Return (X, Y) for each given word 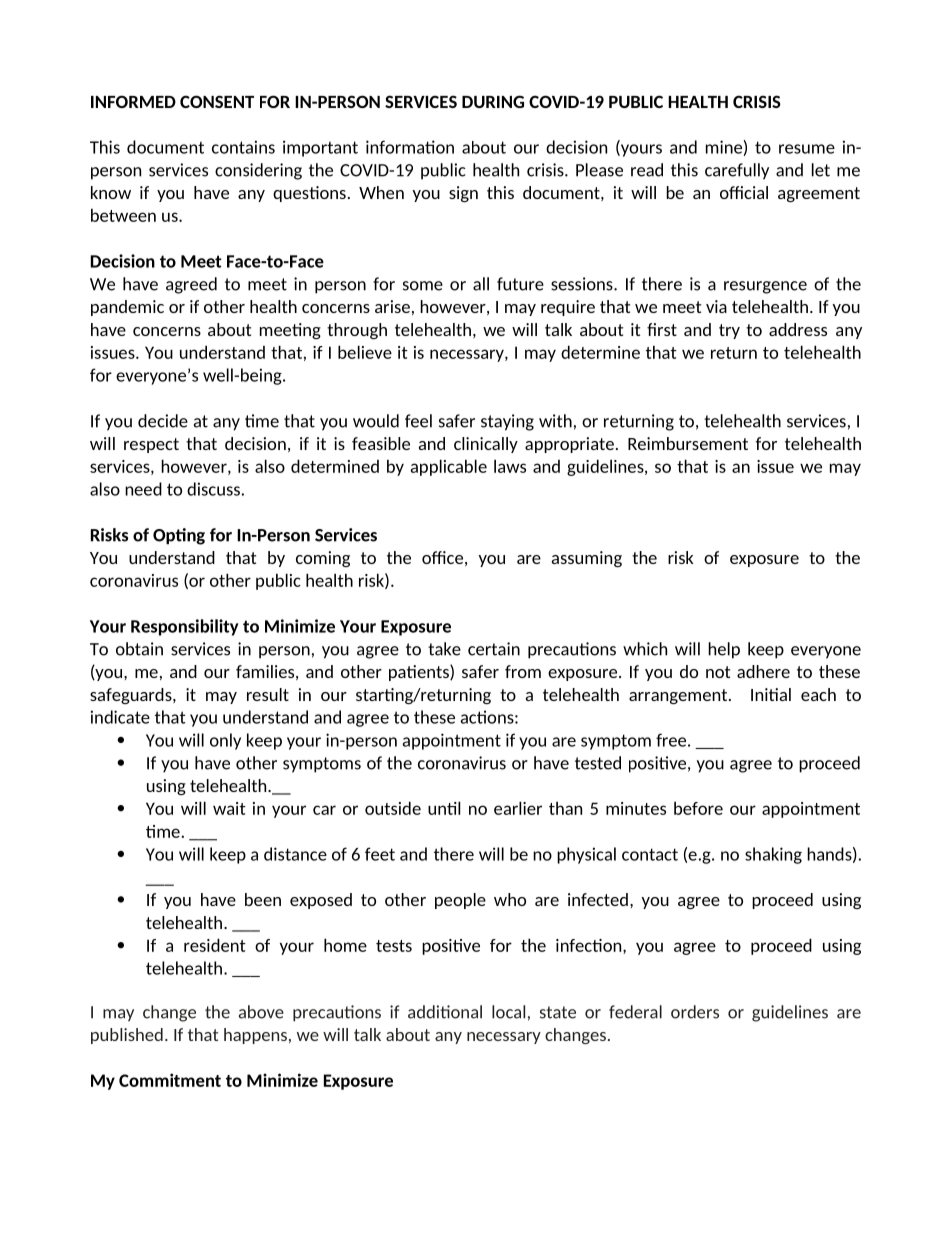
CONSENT (217, 101)
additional (445, 1012)
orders (695, 1012)
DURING (493, 101)
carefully (737, 171)
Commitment (170, 1080)
